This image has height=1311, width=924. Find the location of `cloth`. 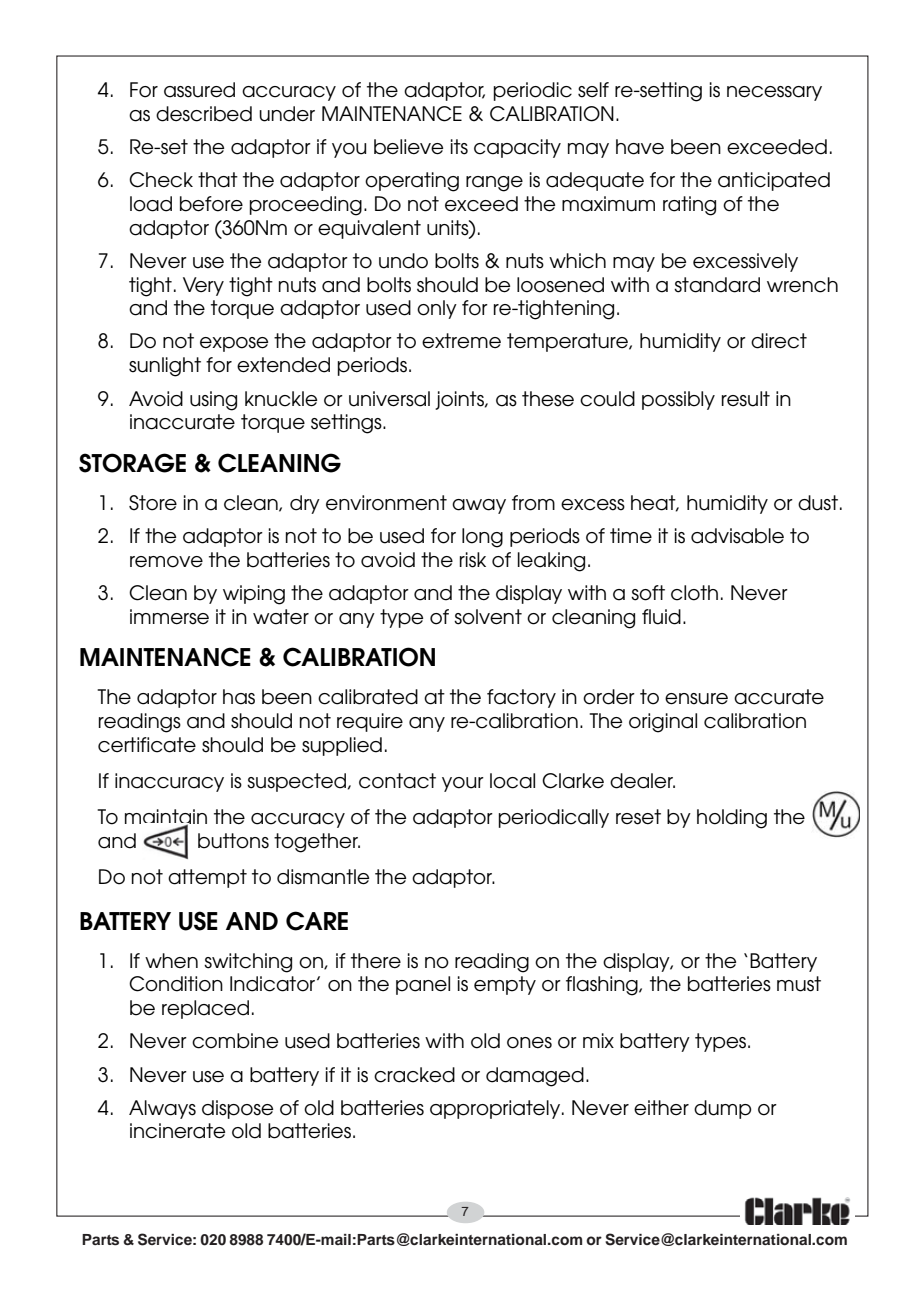

cloth is located at coordinates (694, 593).
